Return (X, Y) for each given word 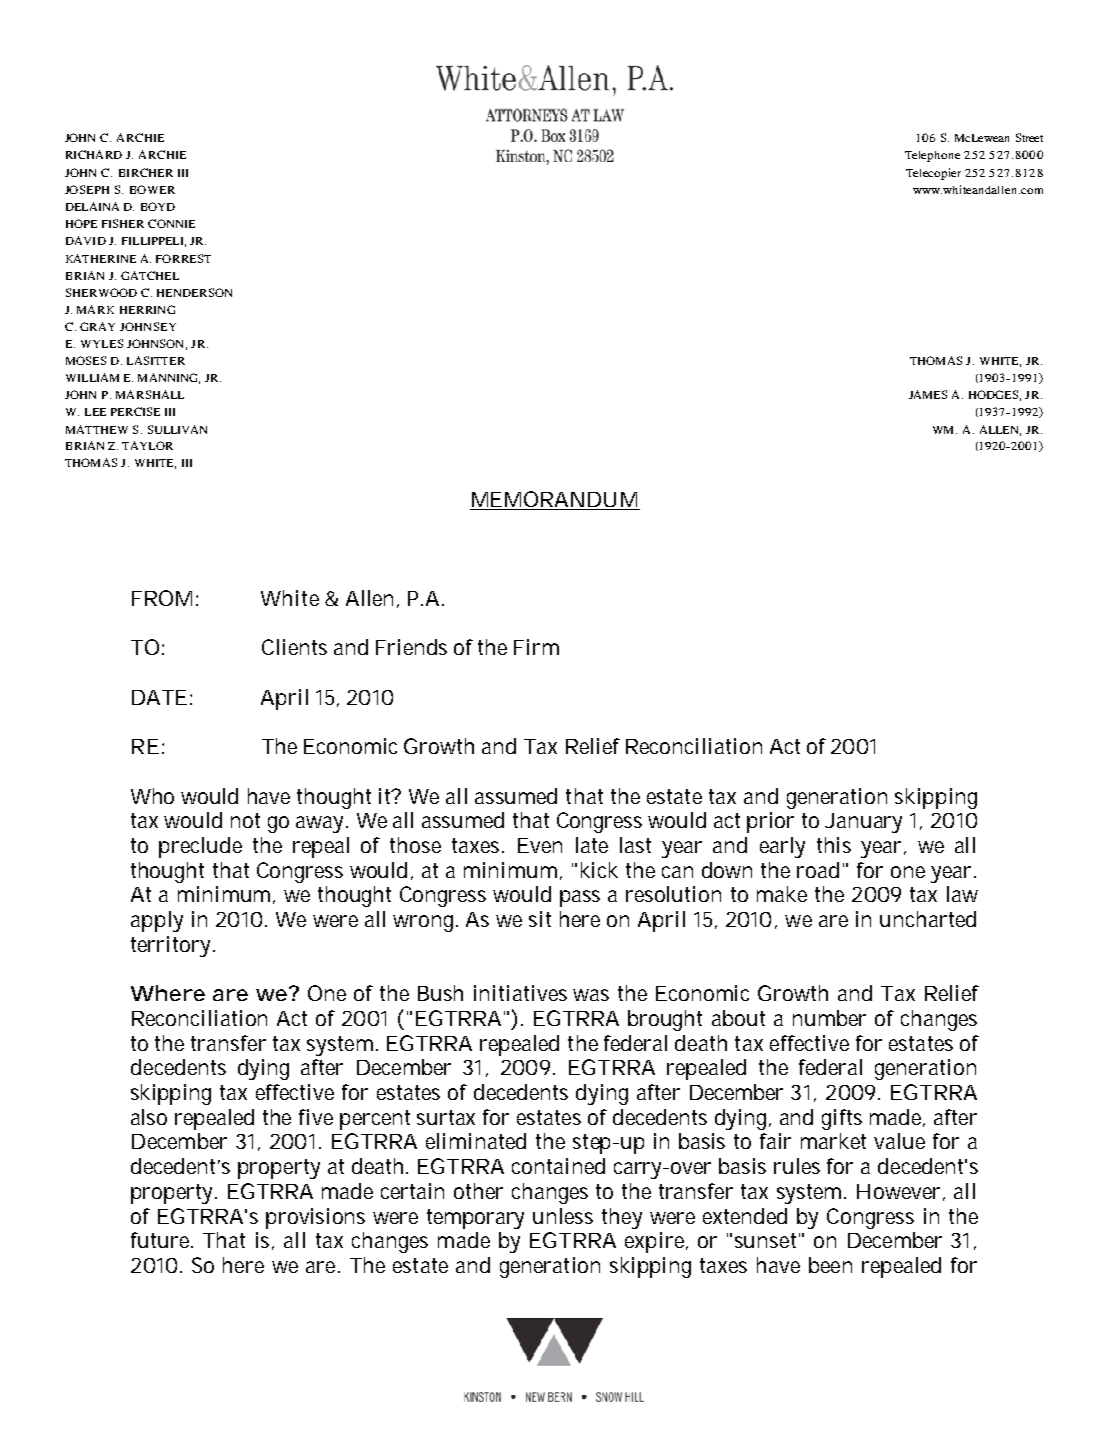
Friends (411, 647)
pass (580, 898)
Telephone (932, 156)
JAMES (928, 394)
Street (1029, 137)
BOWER (152, 189)
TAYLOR (147, 445)
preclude (200, 847)
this (834, 845)
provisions (315, 1218)
